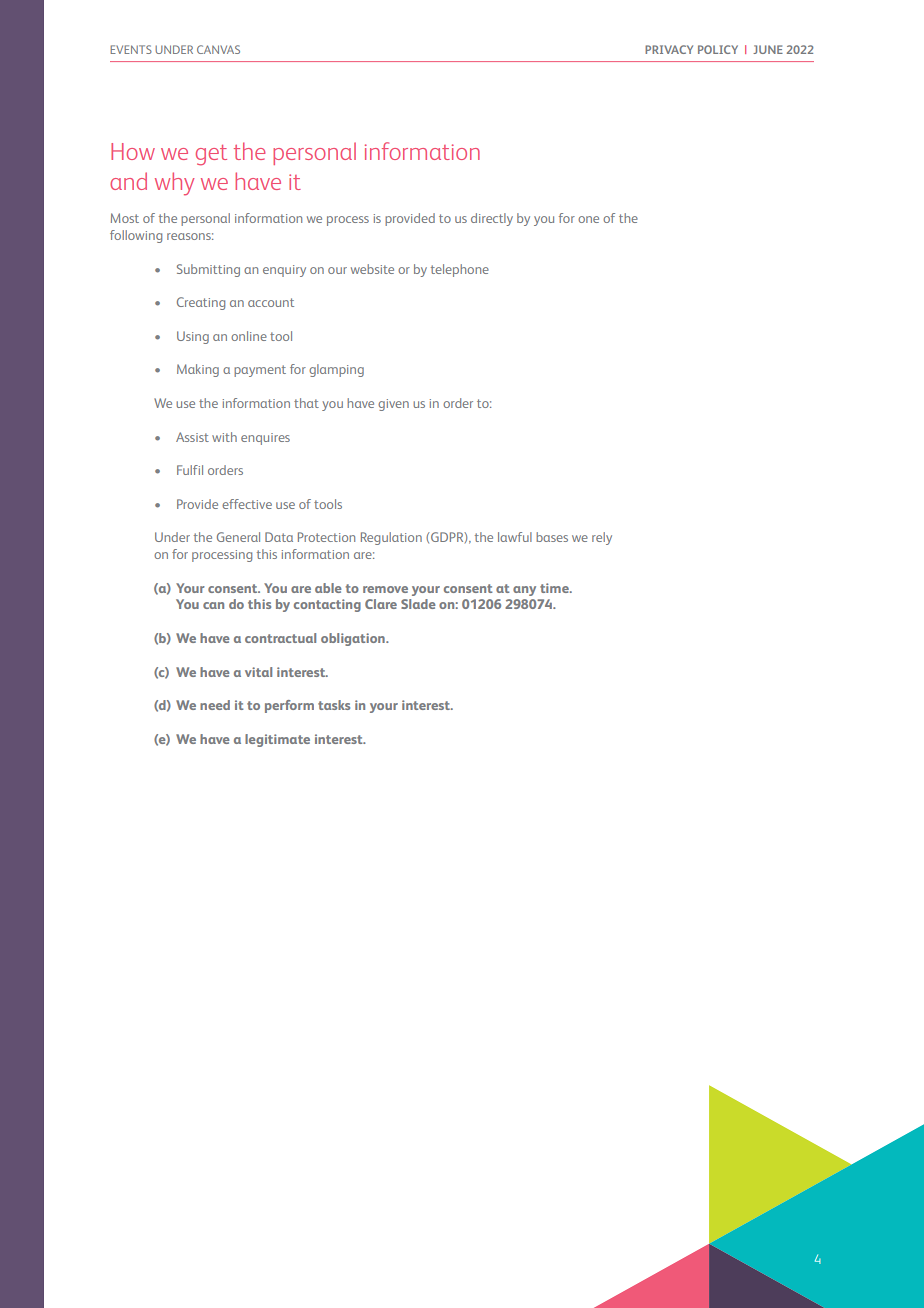  I want to click on POLICY, so click(718, 49).
